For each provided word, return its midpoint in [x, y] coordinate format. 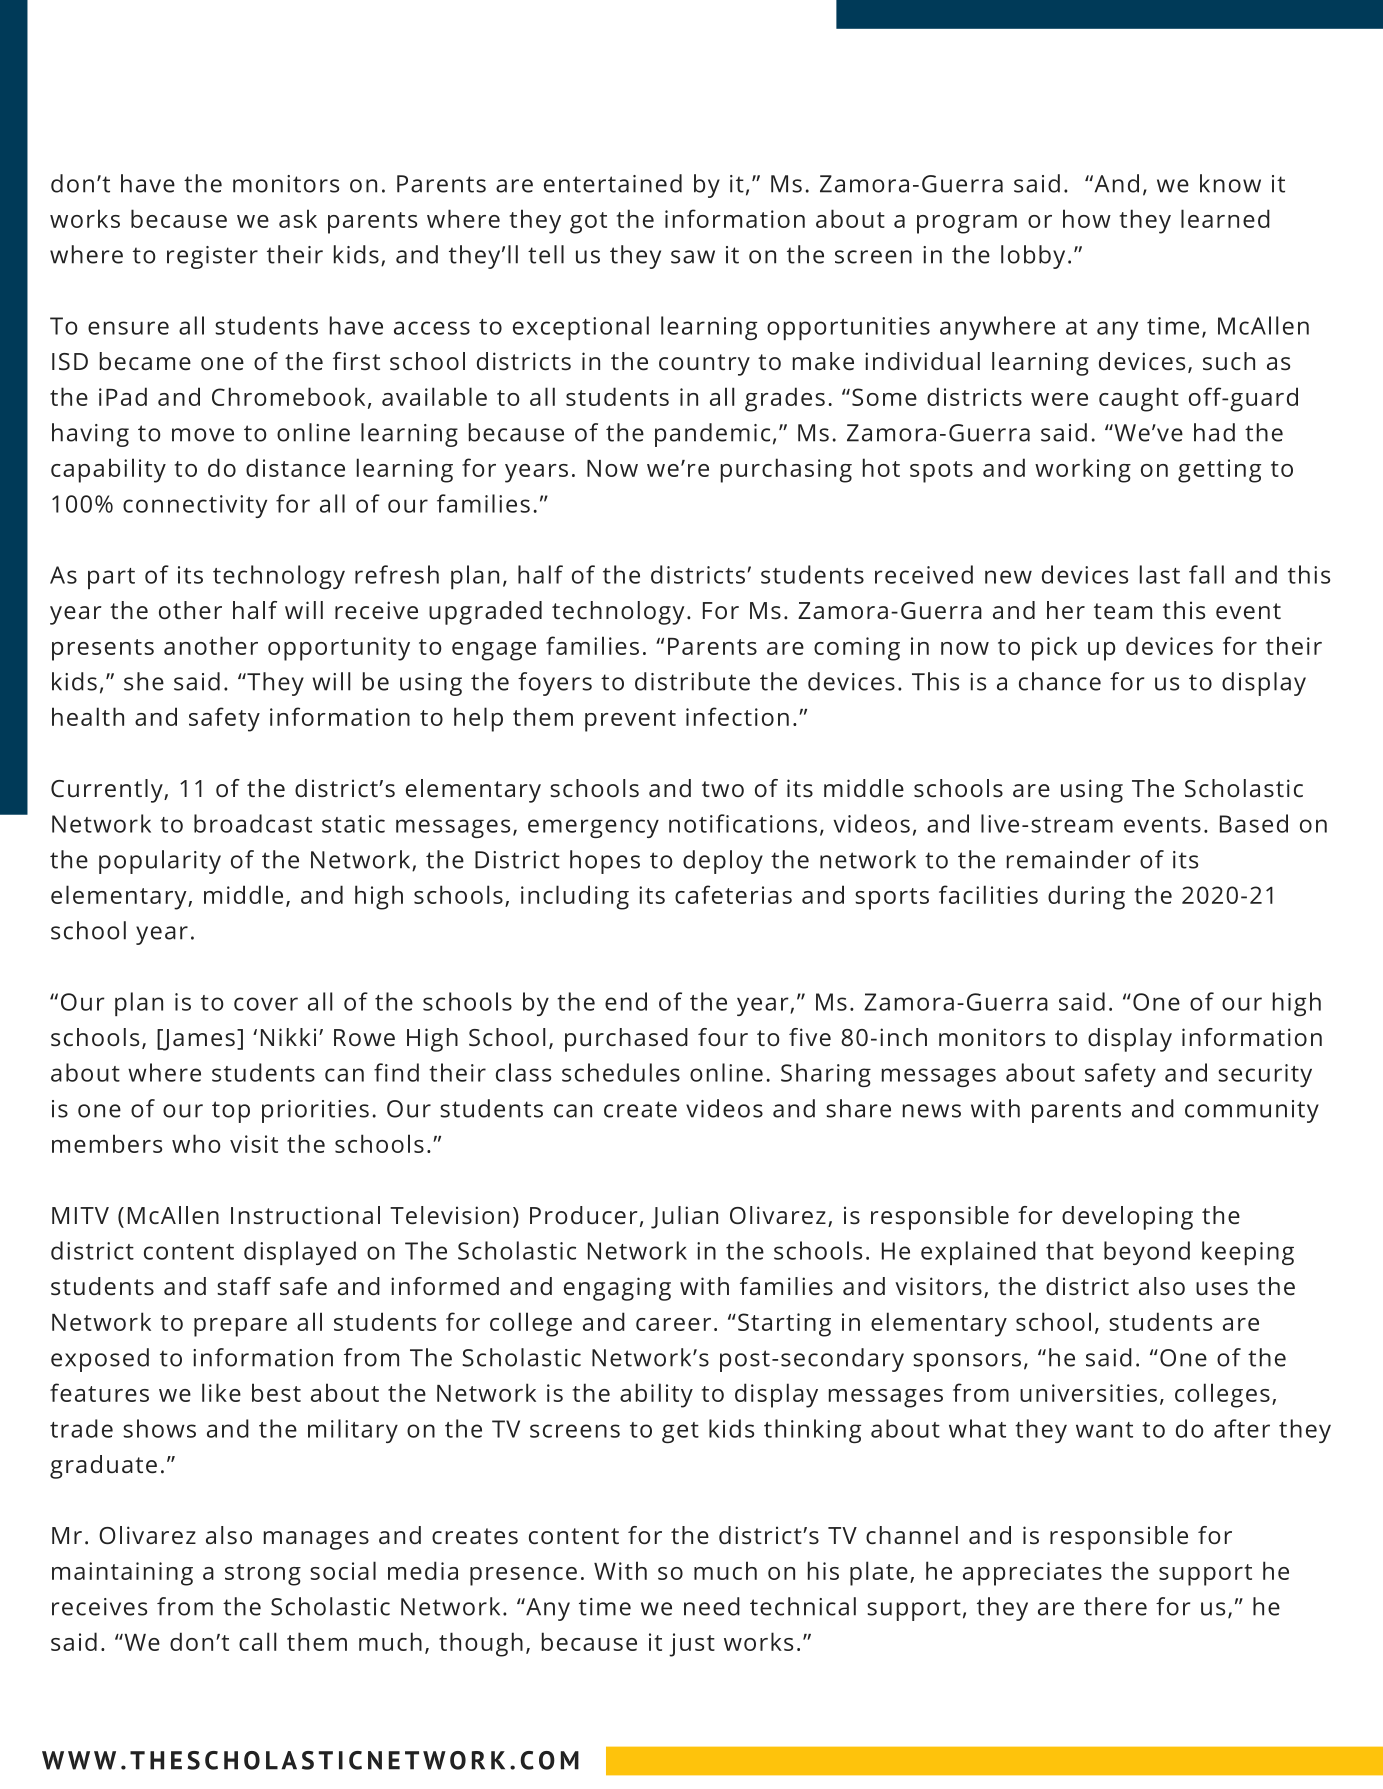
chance [1060, 681]
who [196, 1143]
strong [263, 1575]
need [712, 1606]
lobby [1033, 257]
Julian [684, 1217]
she [144, 681]
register [212, 257]
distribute [692, 681]
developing [1127, 1218]
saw [693, 257]
